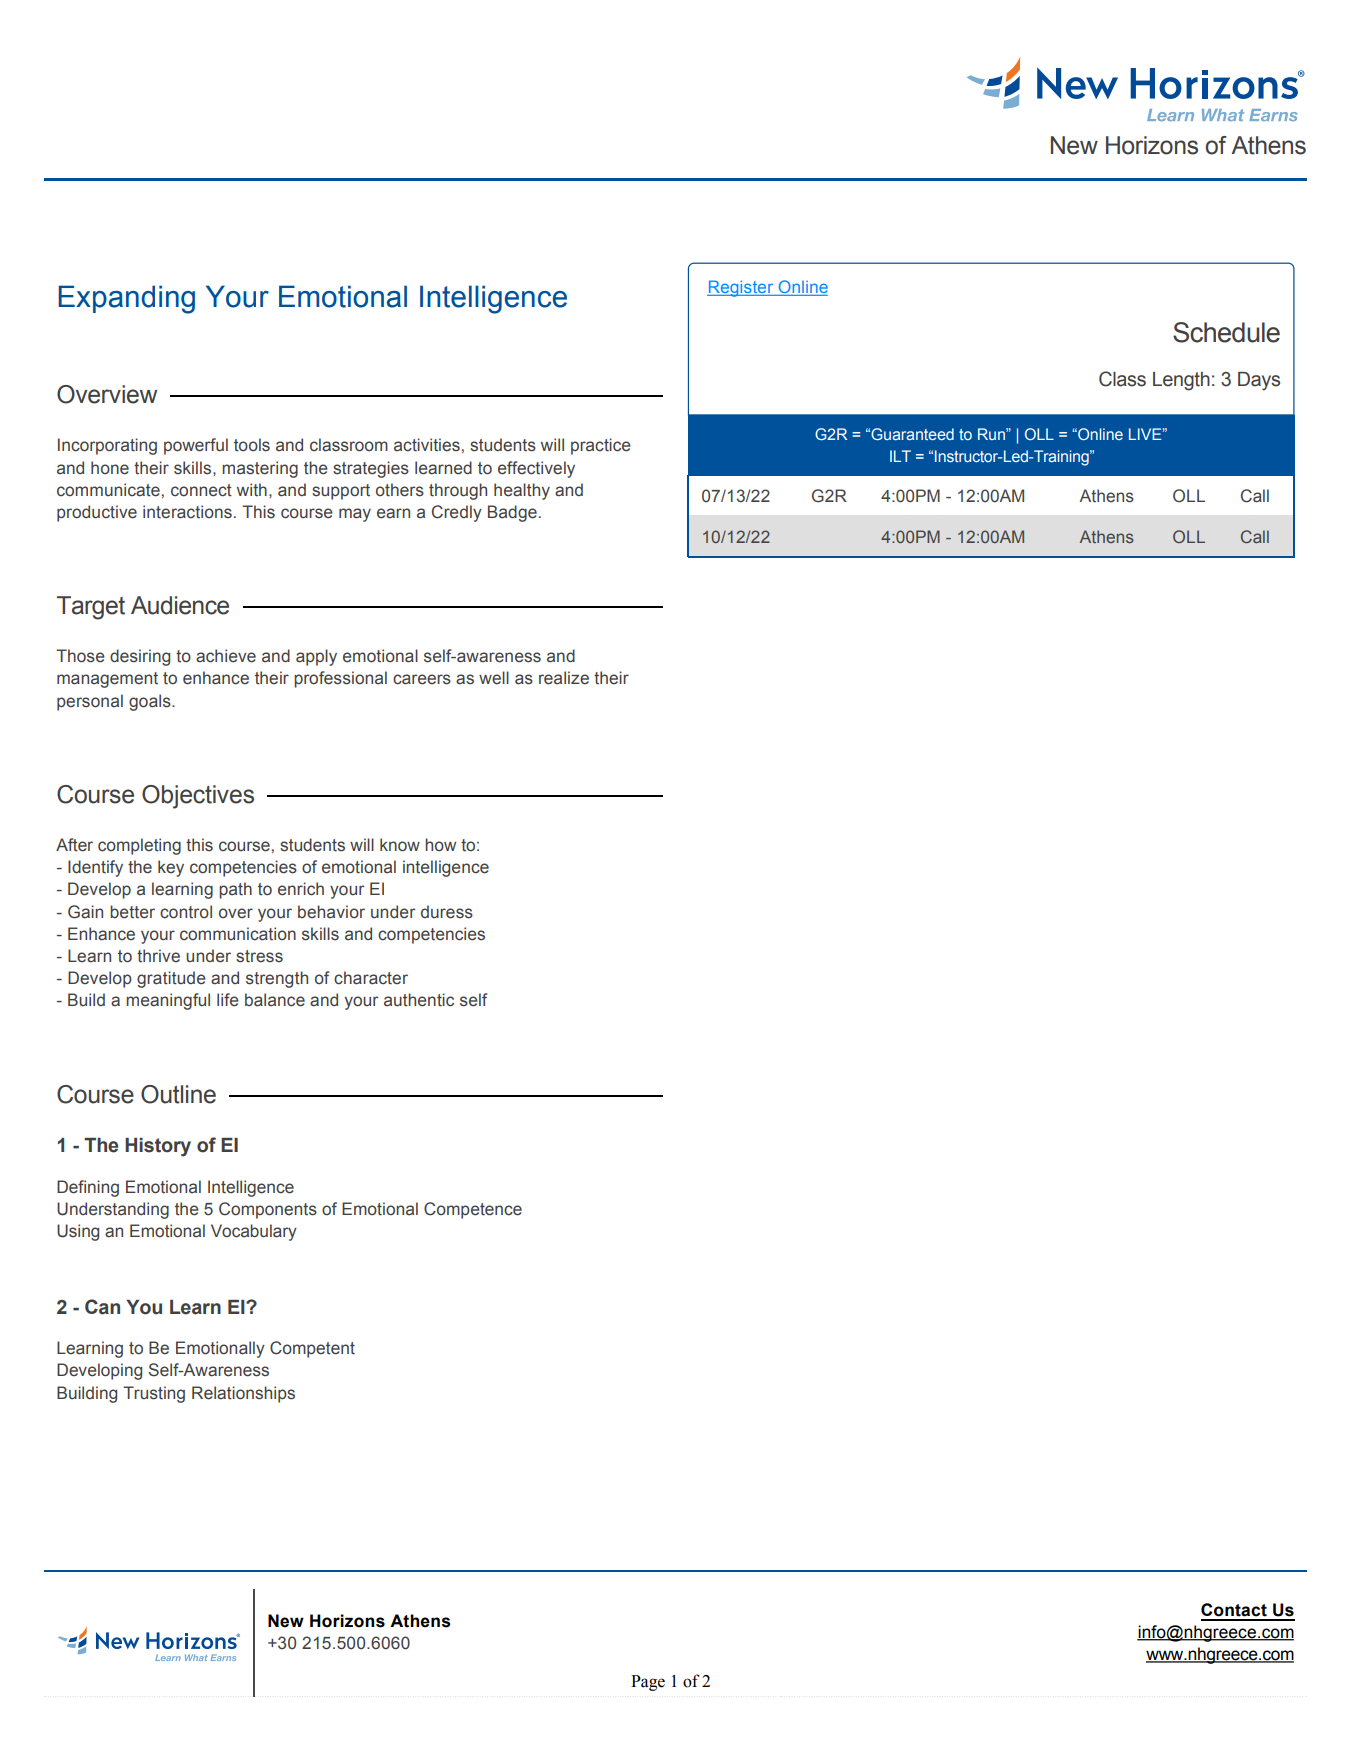  I want to click on Relationships, so click(243, 1394).
